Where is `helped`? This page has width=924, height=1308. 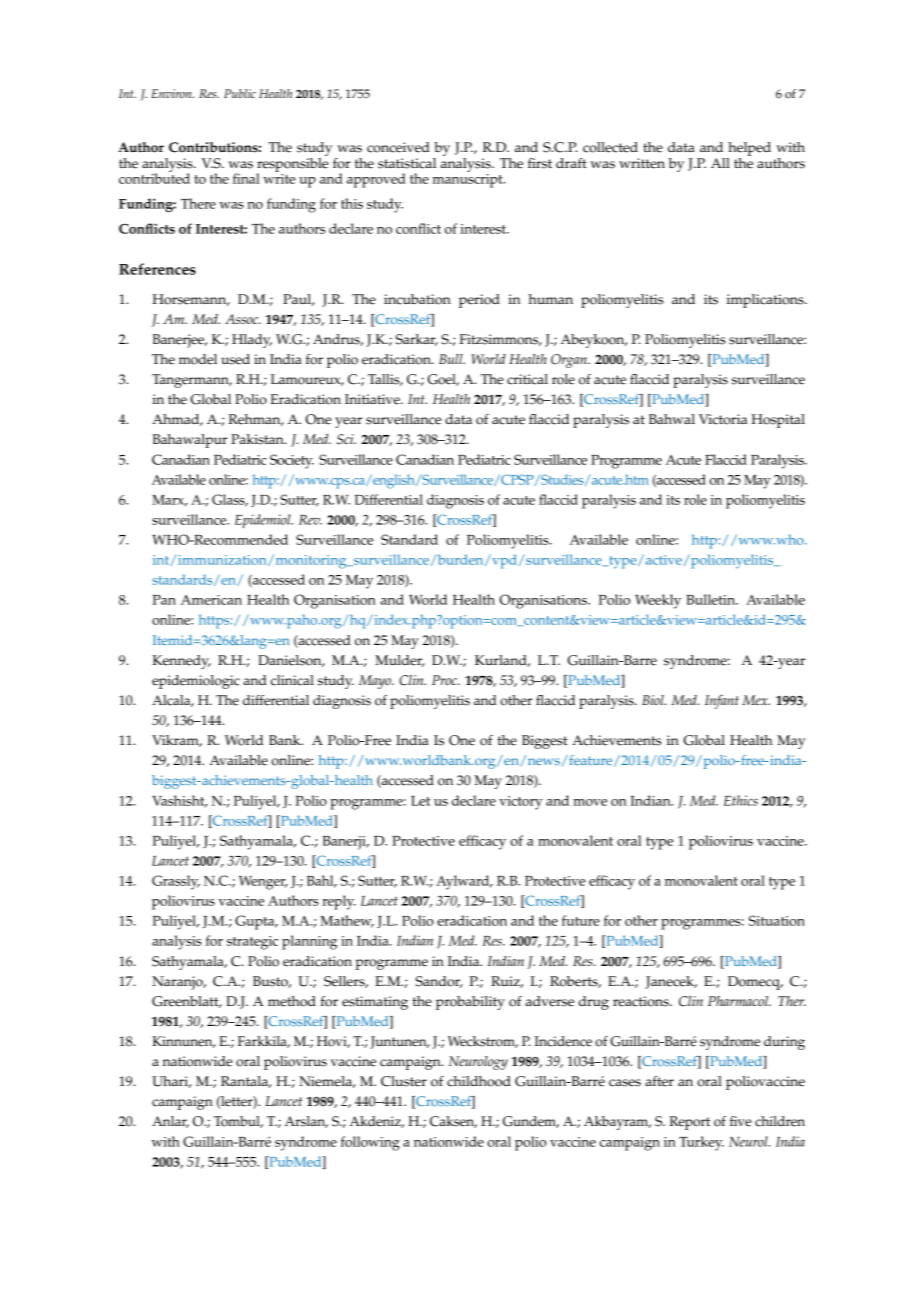 helped is located at coordinates (749, 149).
